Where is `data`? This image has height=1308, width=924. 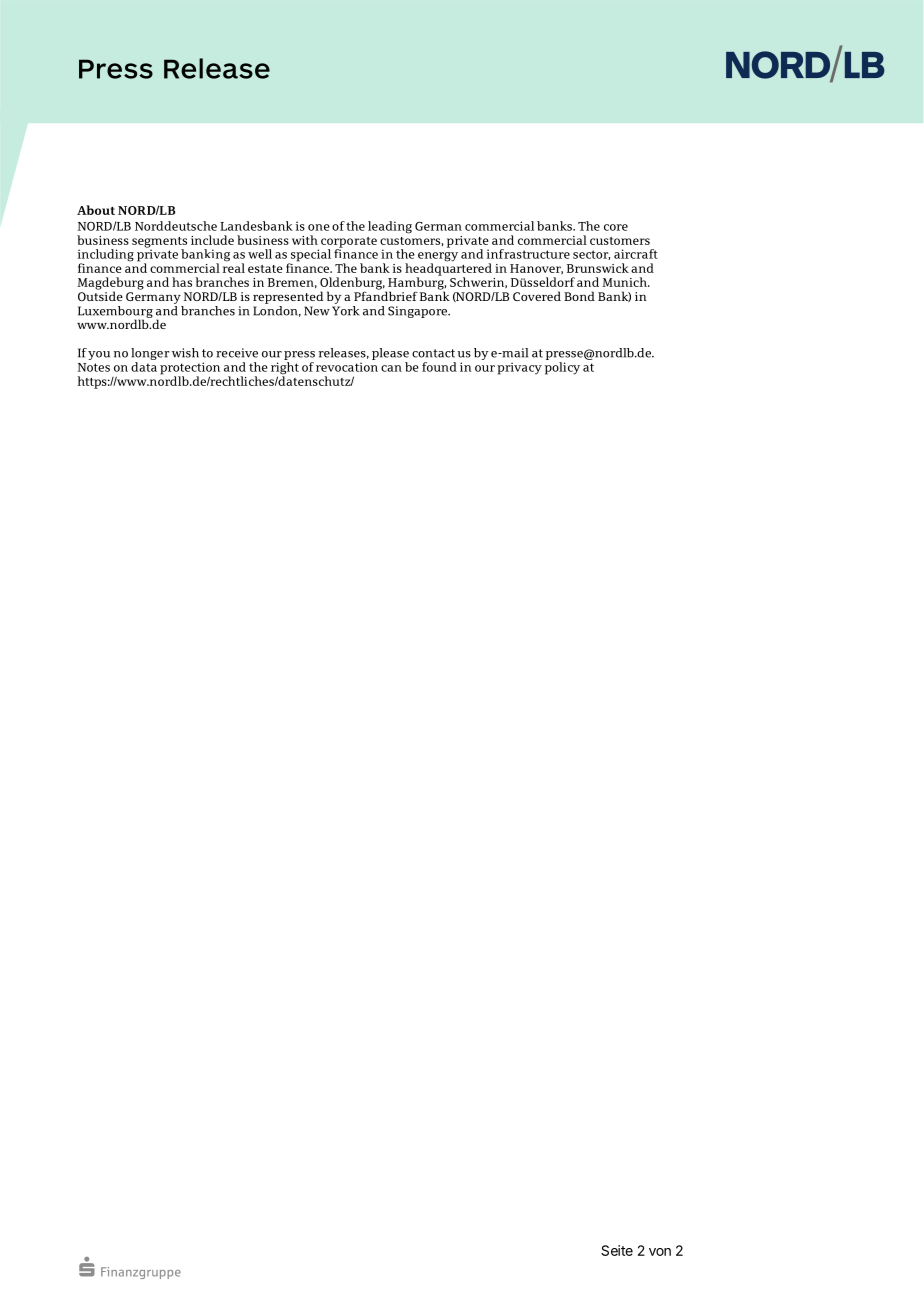 data is located at coordinates (144, 367).
